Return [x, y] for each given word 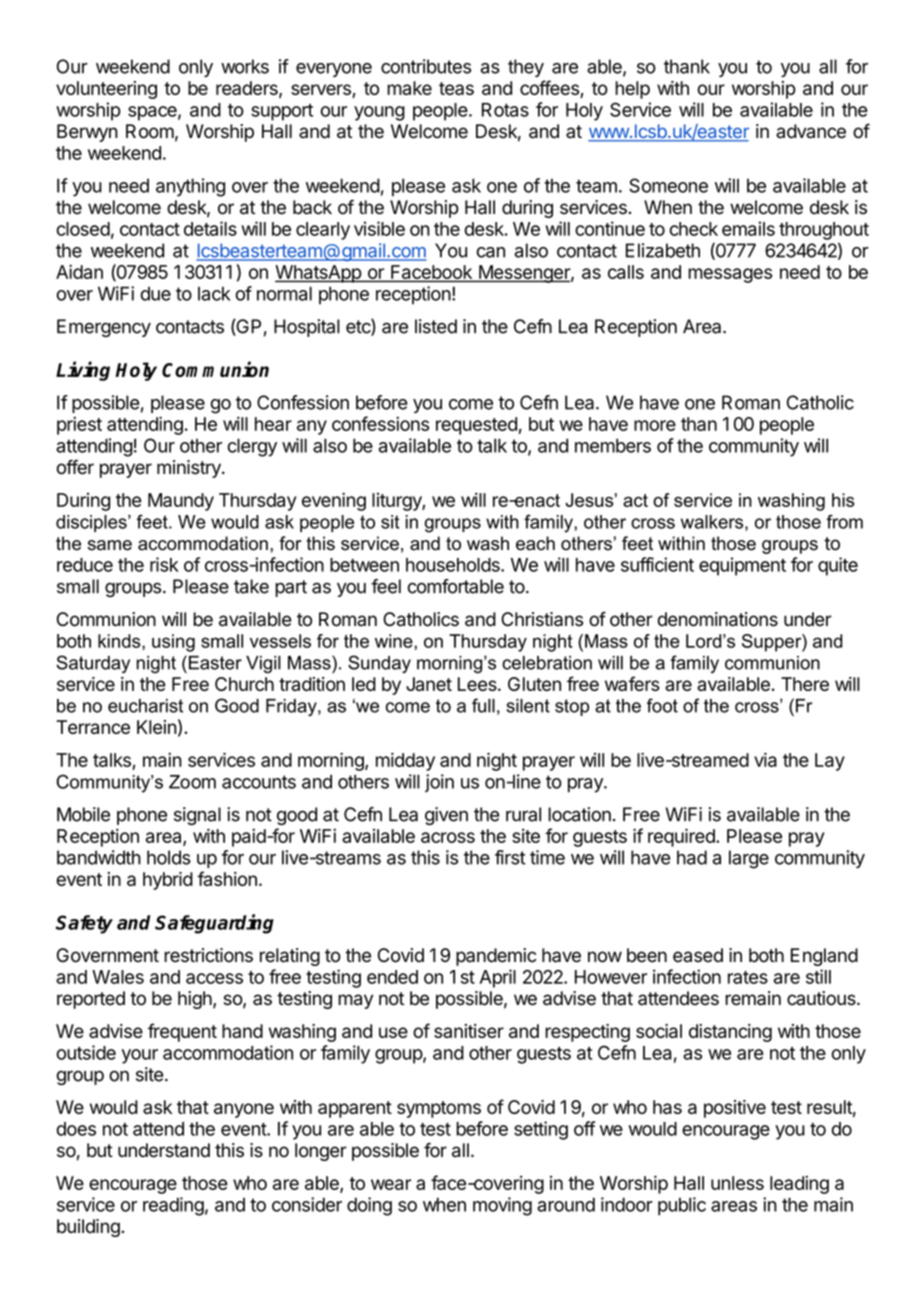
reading [173, 1206]
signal [197, 816]
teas [456, 88]
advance [811, 131]
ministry [190, 469]
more [655, 425]
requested [476, 426]
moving [502, 1206]
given [446, 816]
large [749, 859]
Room [150, 131]
